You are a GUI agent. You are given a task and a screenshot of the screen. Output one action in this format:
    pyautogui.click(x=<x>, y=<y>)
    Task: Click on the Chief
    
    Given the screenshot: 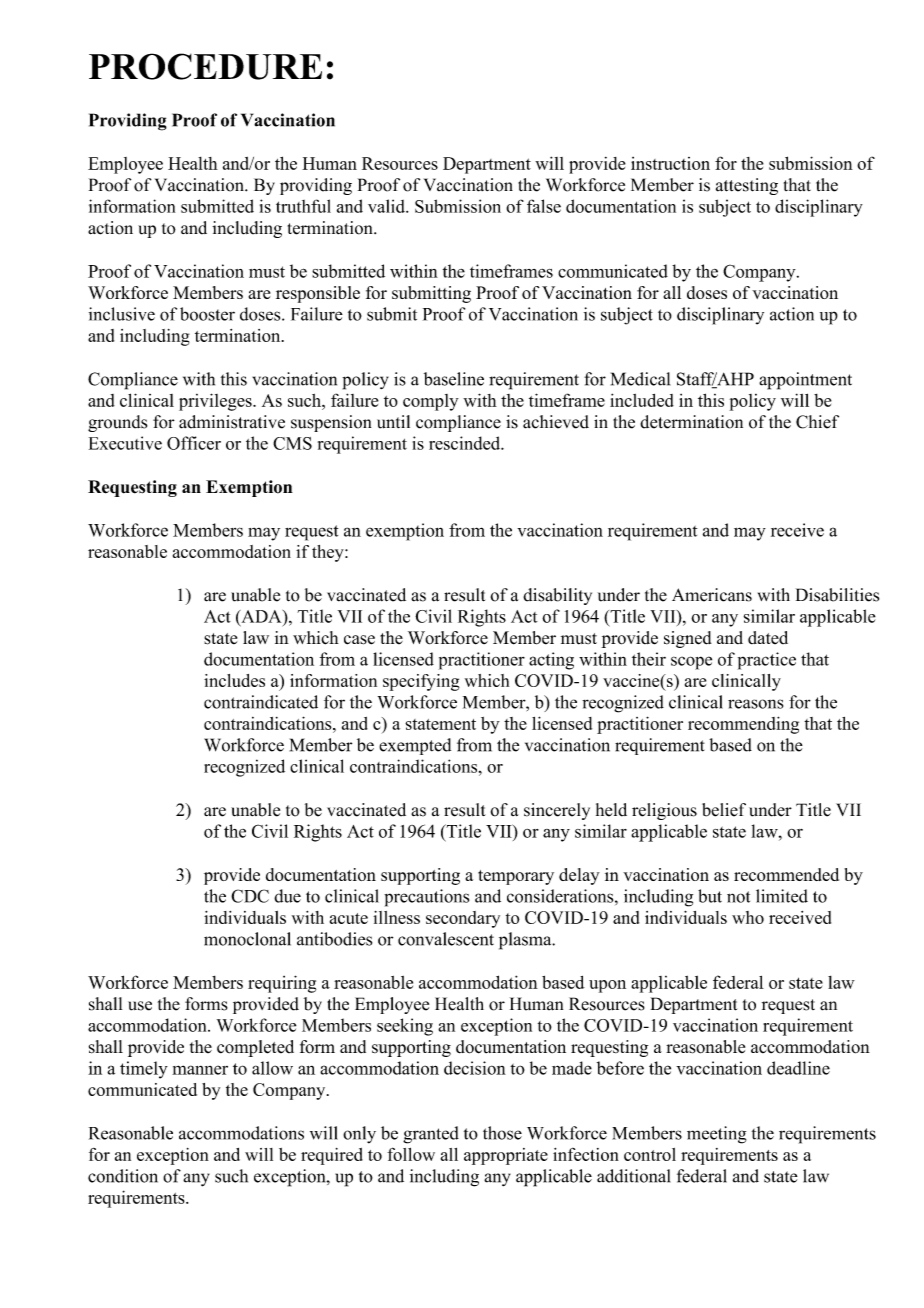 What is the action you would take?
    pyautogui.click(x=817, y=422)
